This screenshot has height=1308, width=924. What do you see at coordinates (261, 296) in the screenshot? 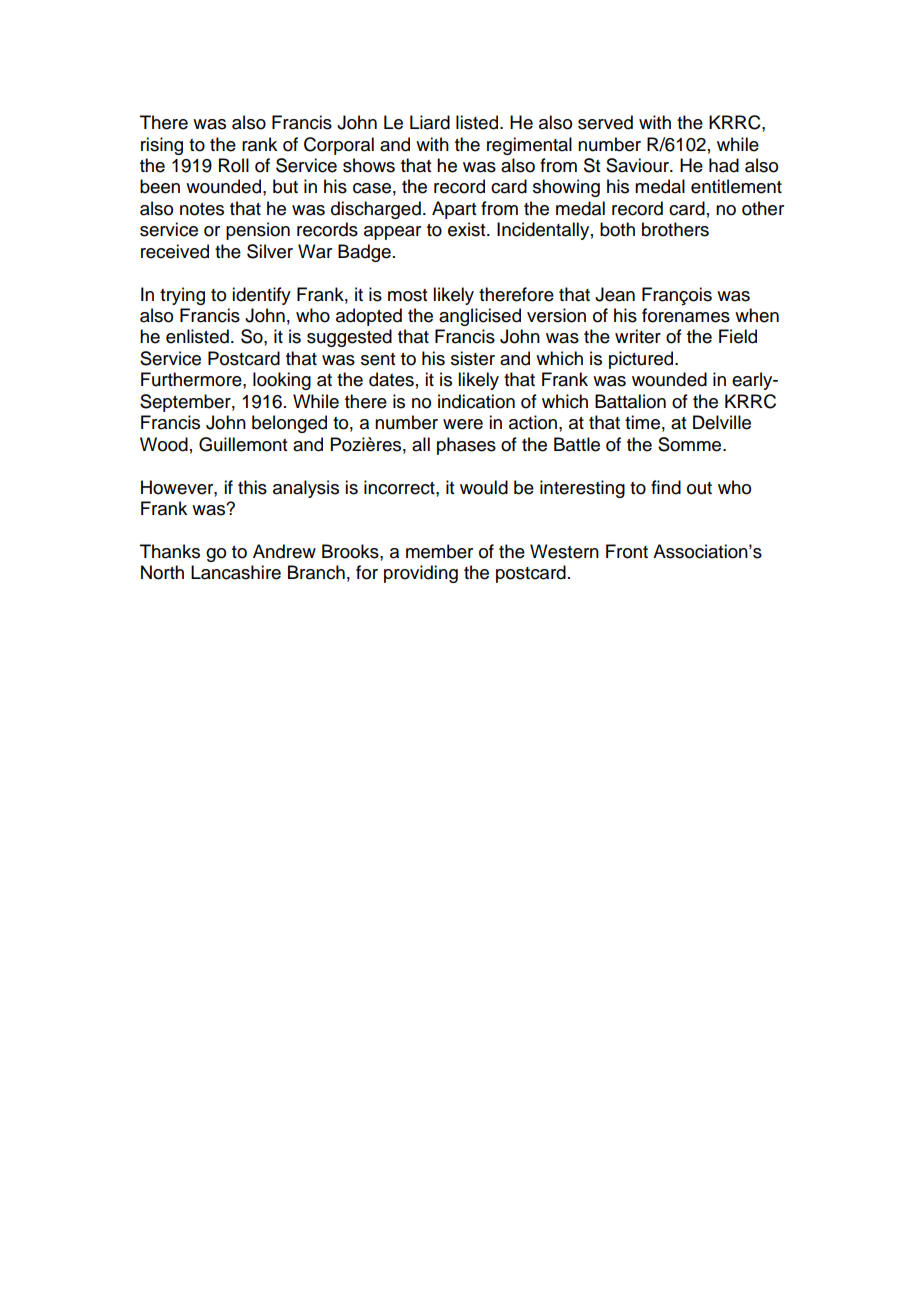
I see `identify` at bounding box center [261, 296].
